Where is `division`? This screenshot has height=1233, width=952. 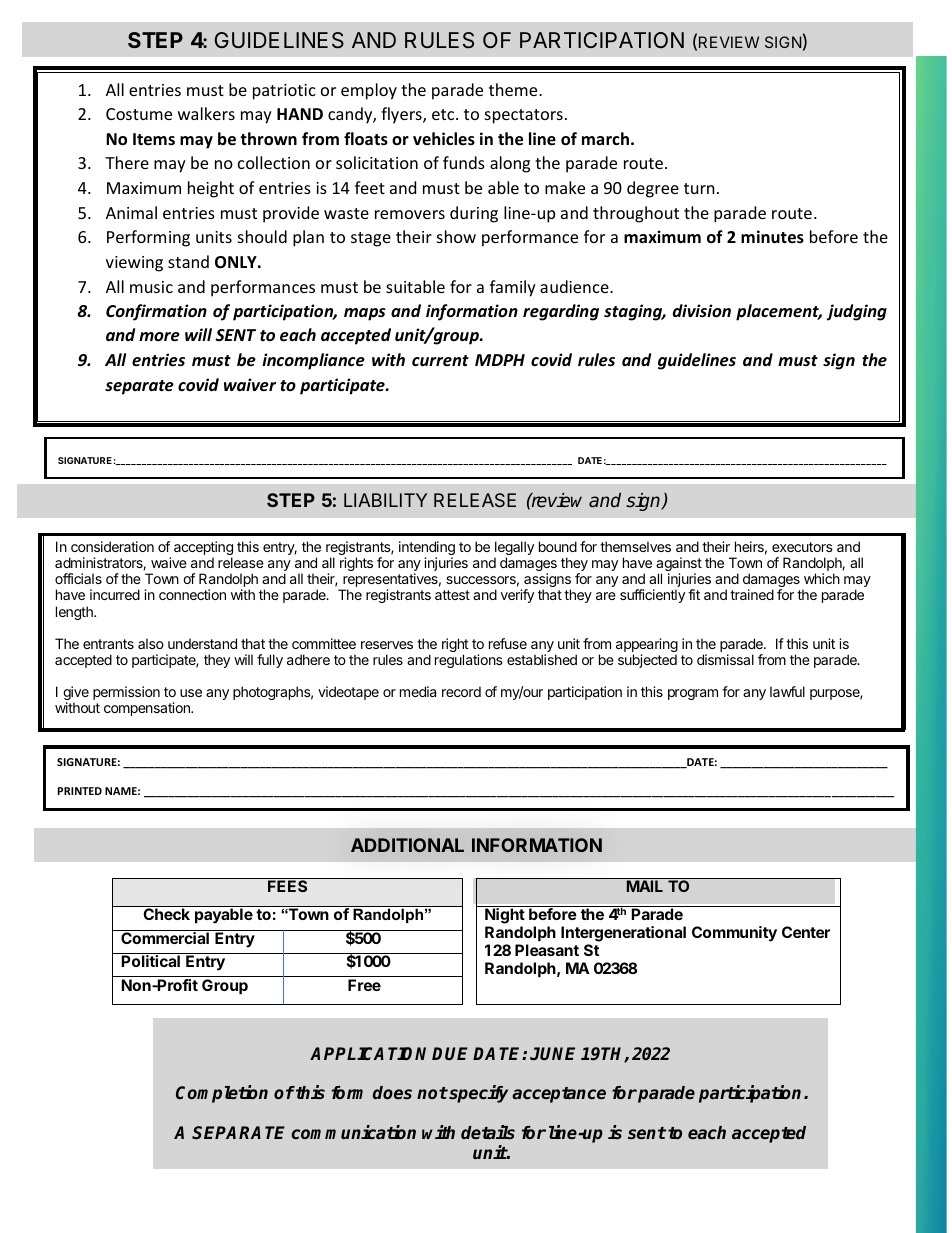 division is located at coordinates (702, 310).
